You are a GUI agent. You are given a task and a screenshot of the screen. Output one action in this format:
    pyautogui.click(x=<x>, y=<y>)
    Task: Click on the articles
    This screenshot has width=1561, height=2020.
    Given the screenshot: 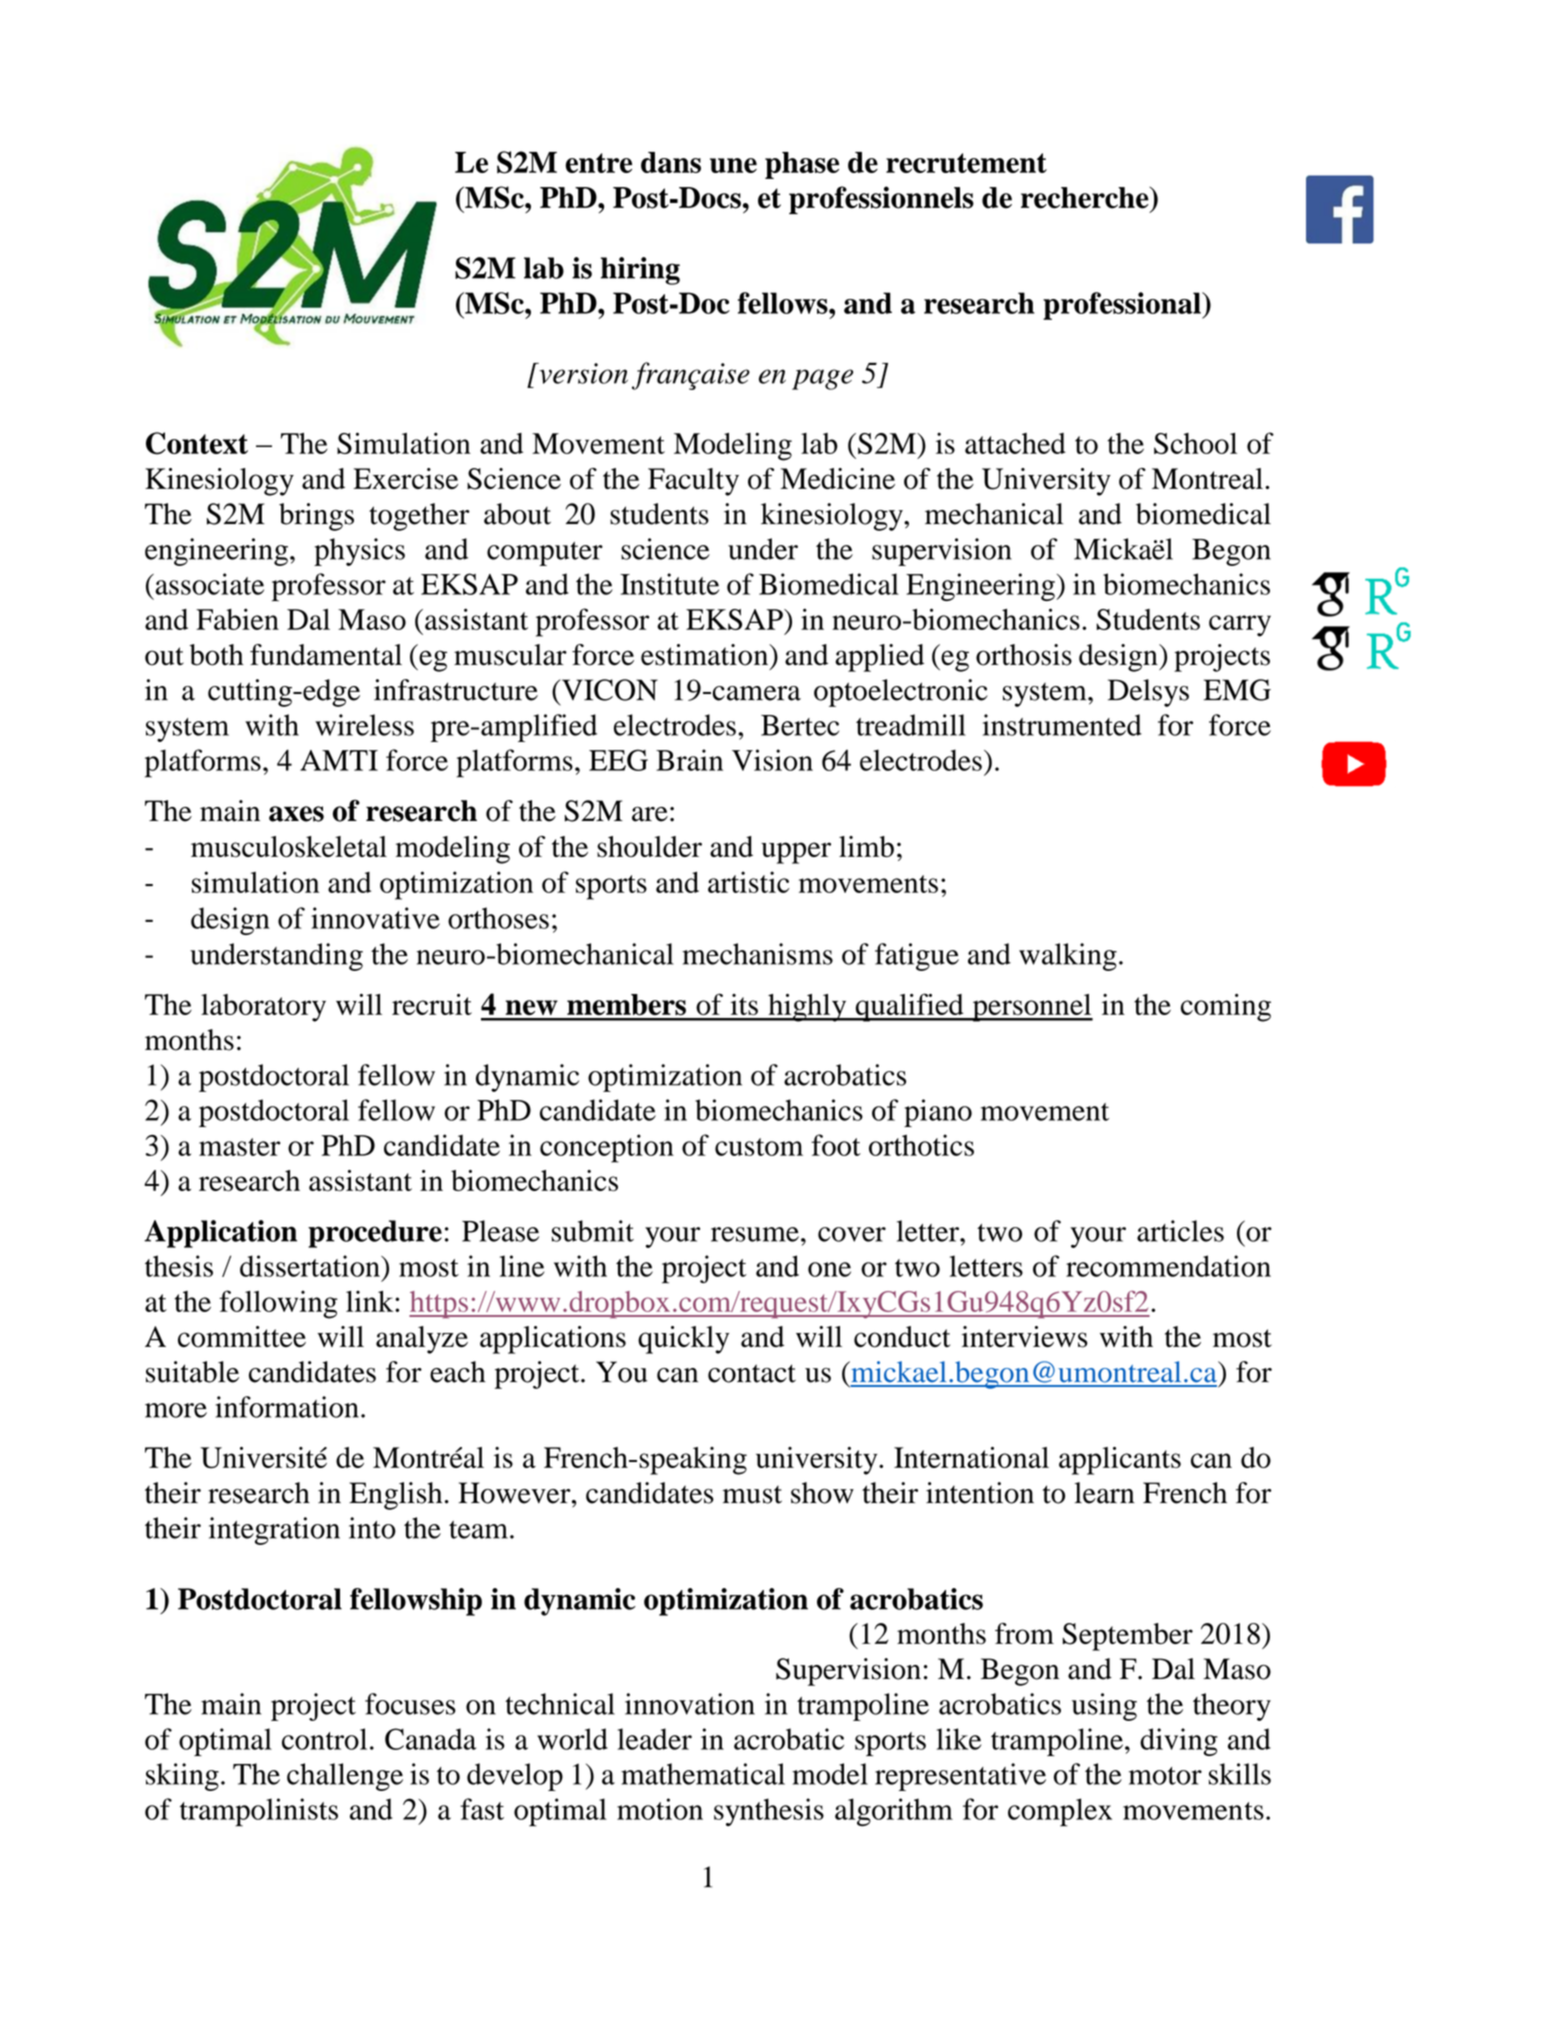 What is the action you would take?
    pyautogui.click(x=1180, y=1231)
